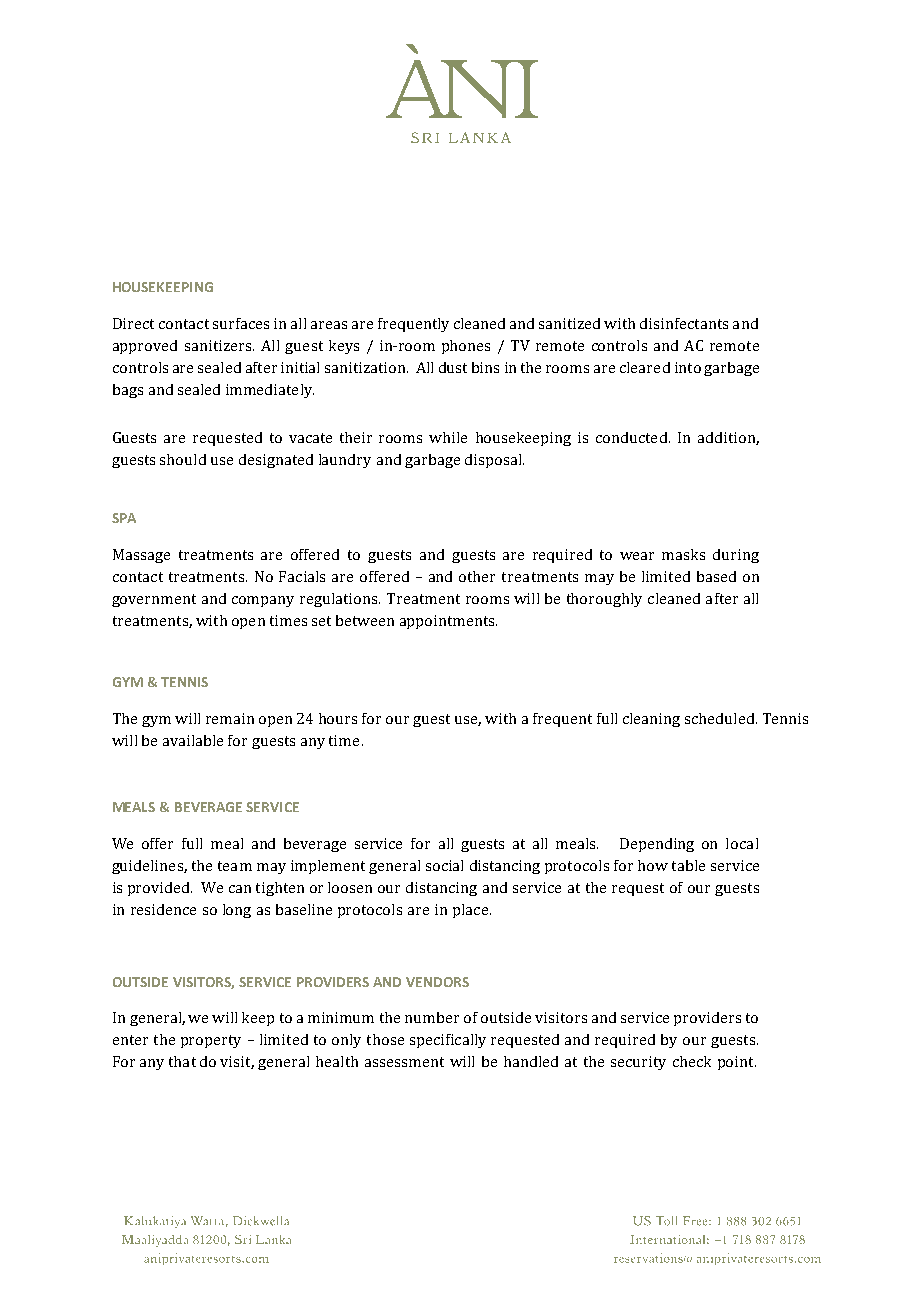 The width and height of the page is (924, 1308). Describe the element at coordinates (692, 1061) in the page. I see `check` at that location.
